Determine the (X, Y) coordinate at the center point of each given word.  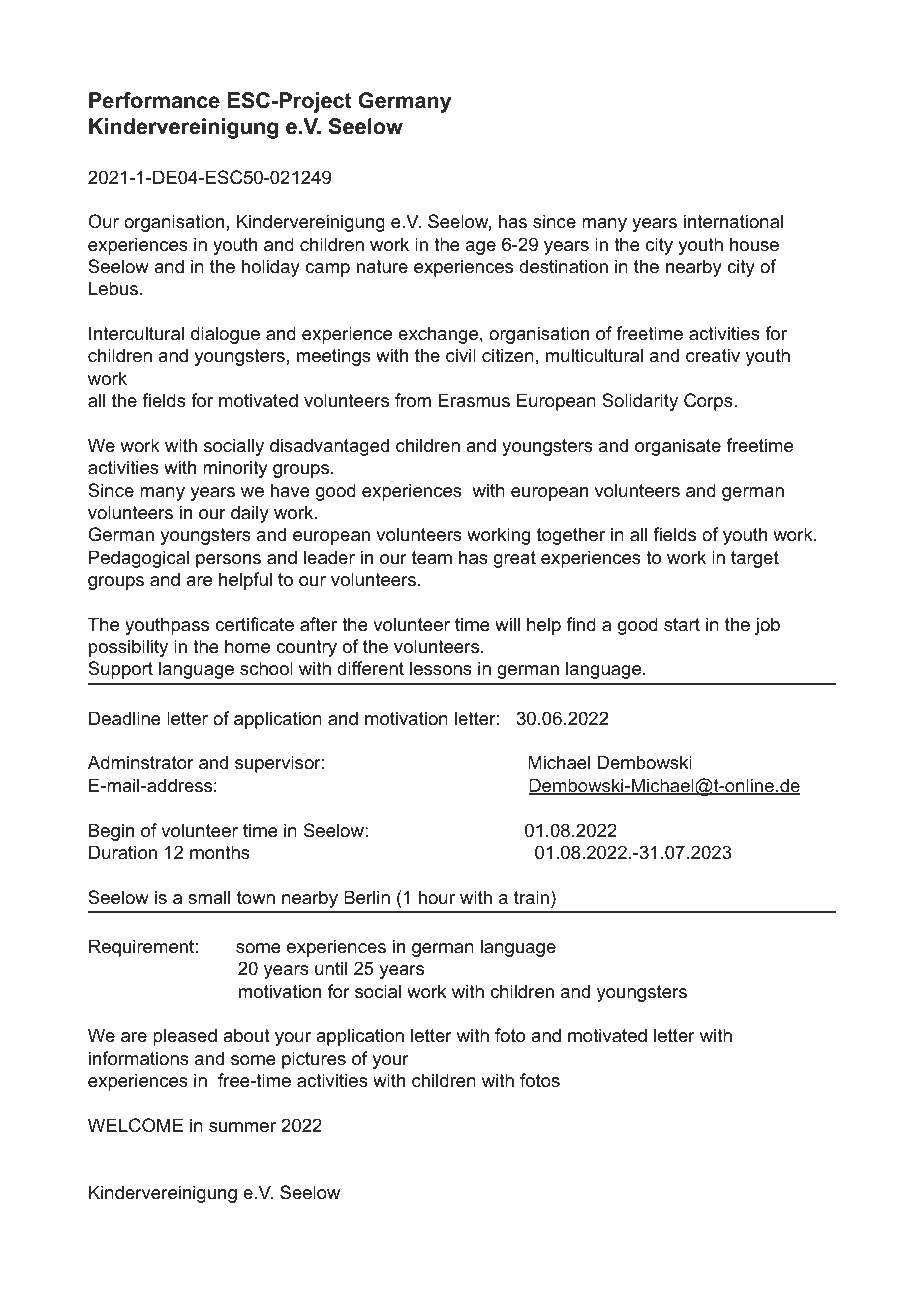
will (507, 624)
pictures (314, 1060)
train (531, 897)
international (733, 221)
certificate (254, 624)
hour (437, 897)
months (220, 852)
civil (461, 355)
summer (242, 1127)
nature (382, 266)
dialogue (225, 335)
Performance (154, 100)
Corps (708, 402)
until (331, 968)
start (682, 625)
